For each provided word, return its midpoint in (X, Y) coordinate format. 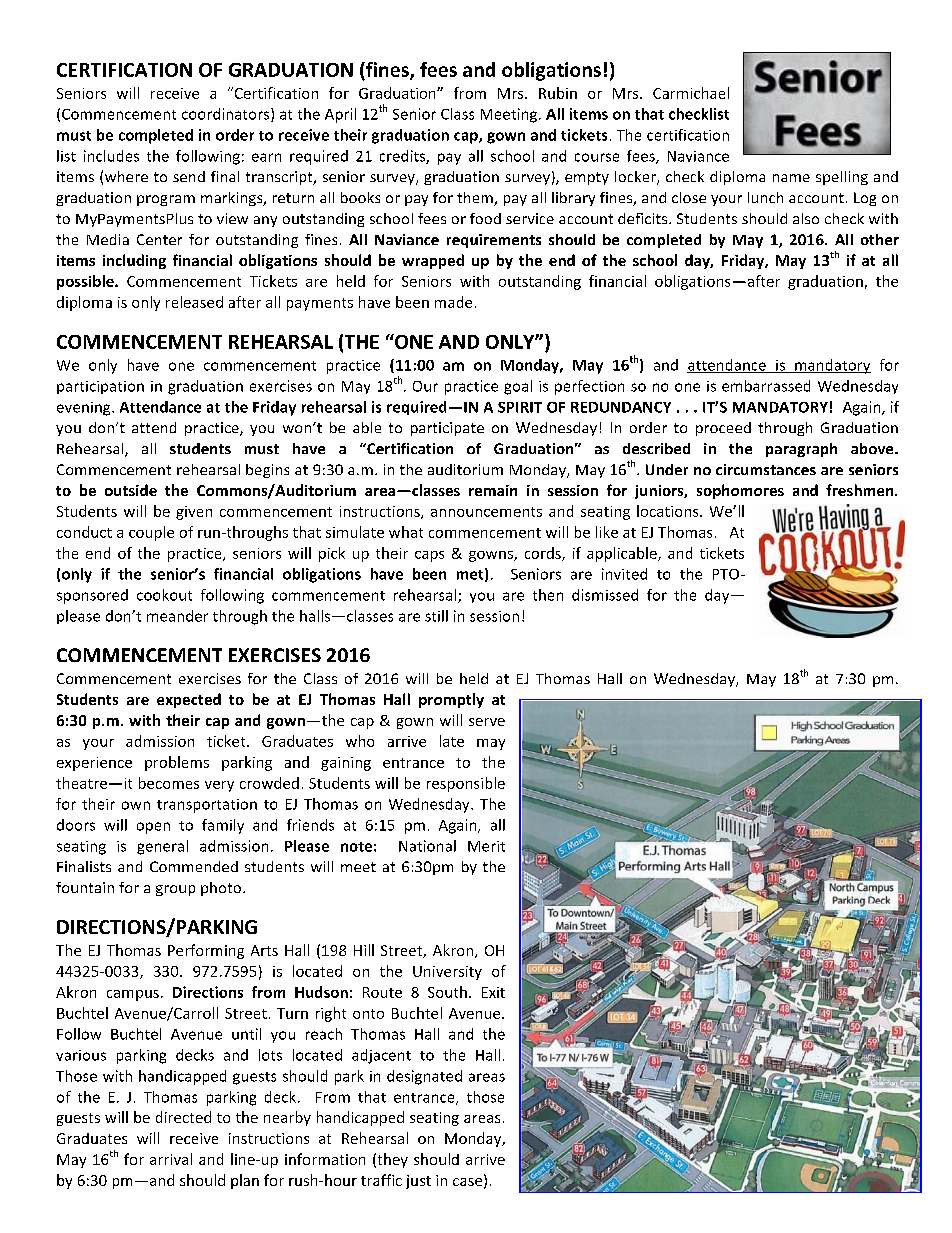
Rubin (558, 93)
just (418, 1182)
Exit (493, 992)
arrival (171, 1159)
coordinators (227, 115)
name (791, 178)
